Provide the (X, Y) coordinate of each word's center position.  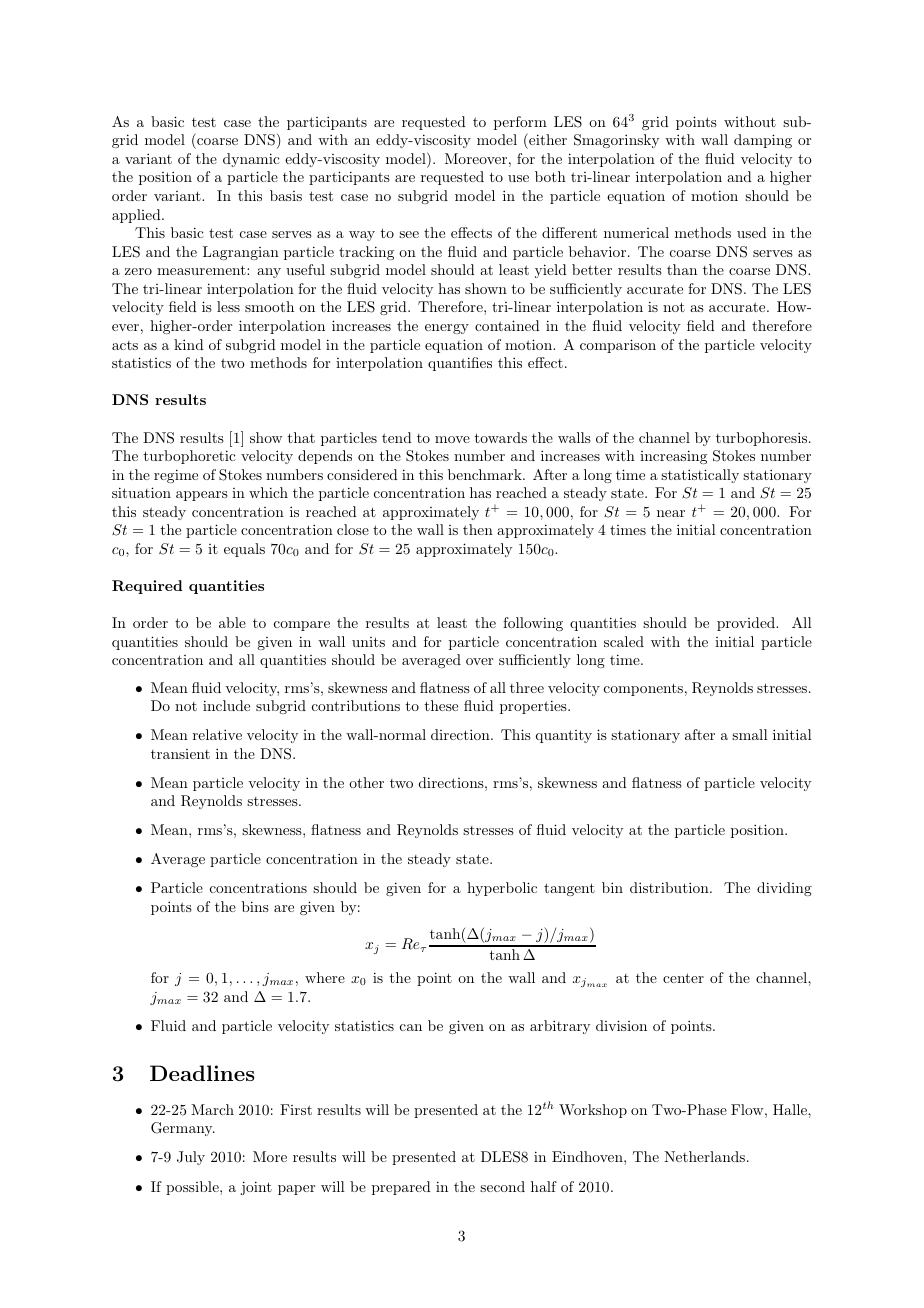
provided (747, 624)
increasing (673, 457)
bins (255, 906)
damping (763, 141)
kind (189, 344)
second (502, 1186)
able (232, 622)
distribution (670, 887)
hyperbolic (502, 889)
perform (520, 123)
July (191, 1158)
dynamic (251, 160)
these (441, 705)
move (452, 439)
